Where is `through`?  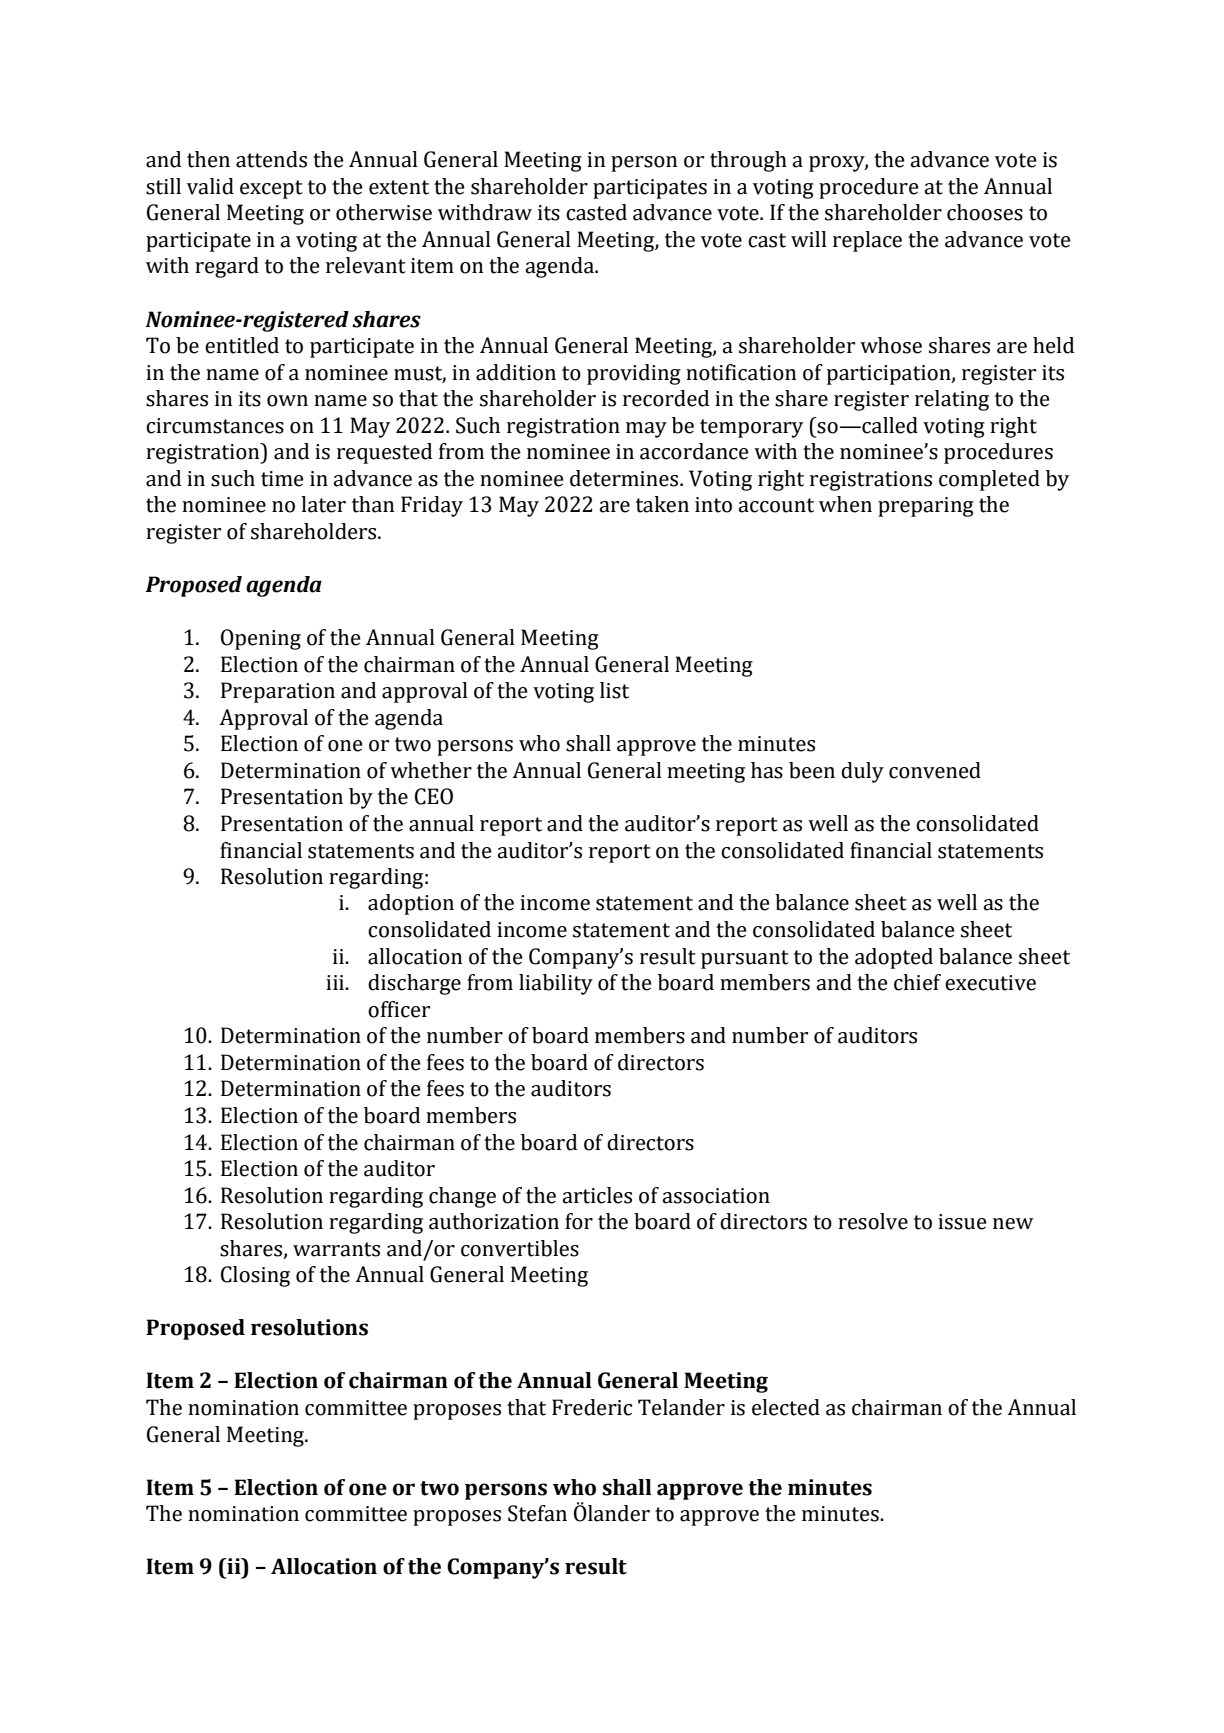
through is located at coordinates (748, 161).
